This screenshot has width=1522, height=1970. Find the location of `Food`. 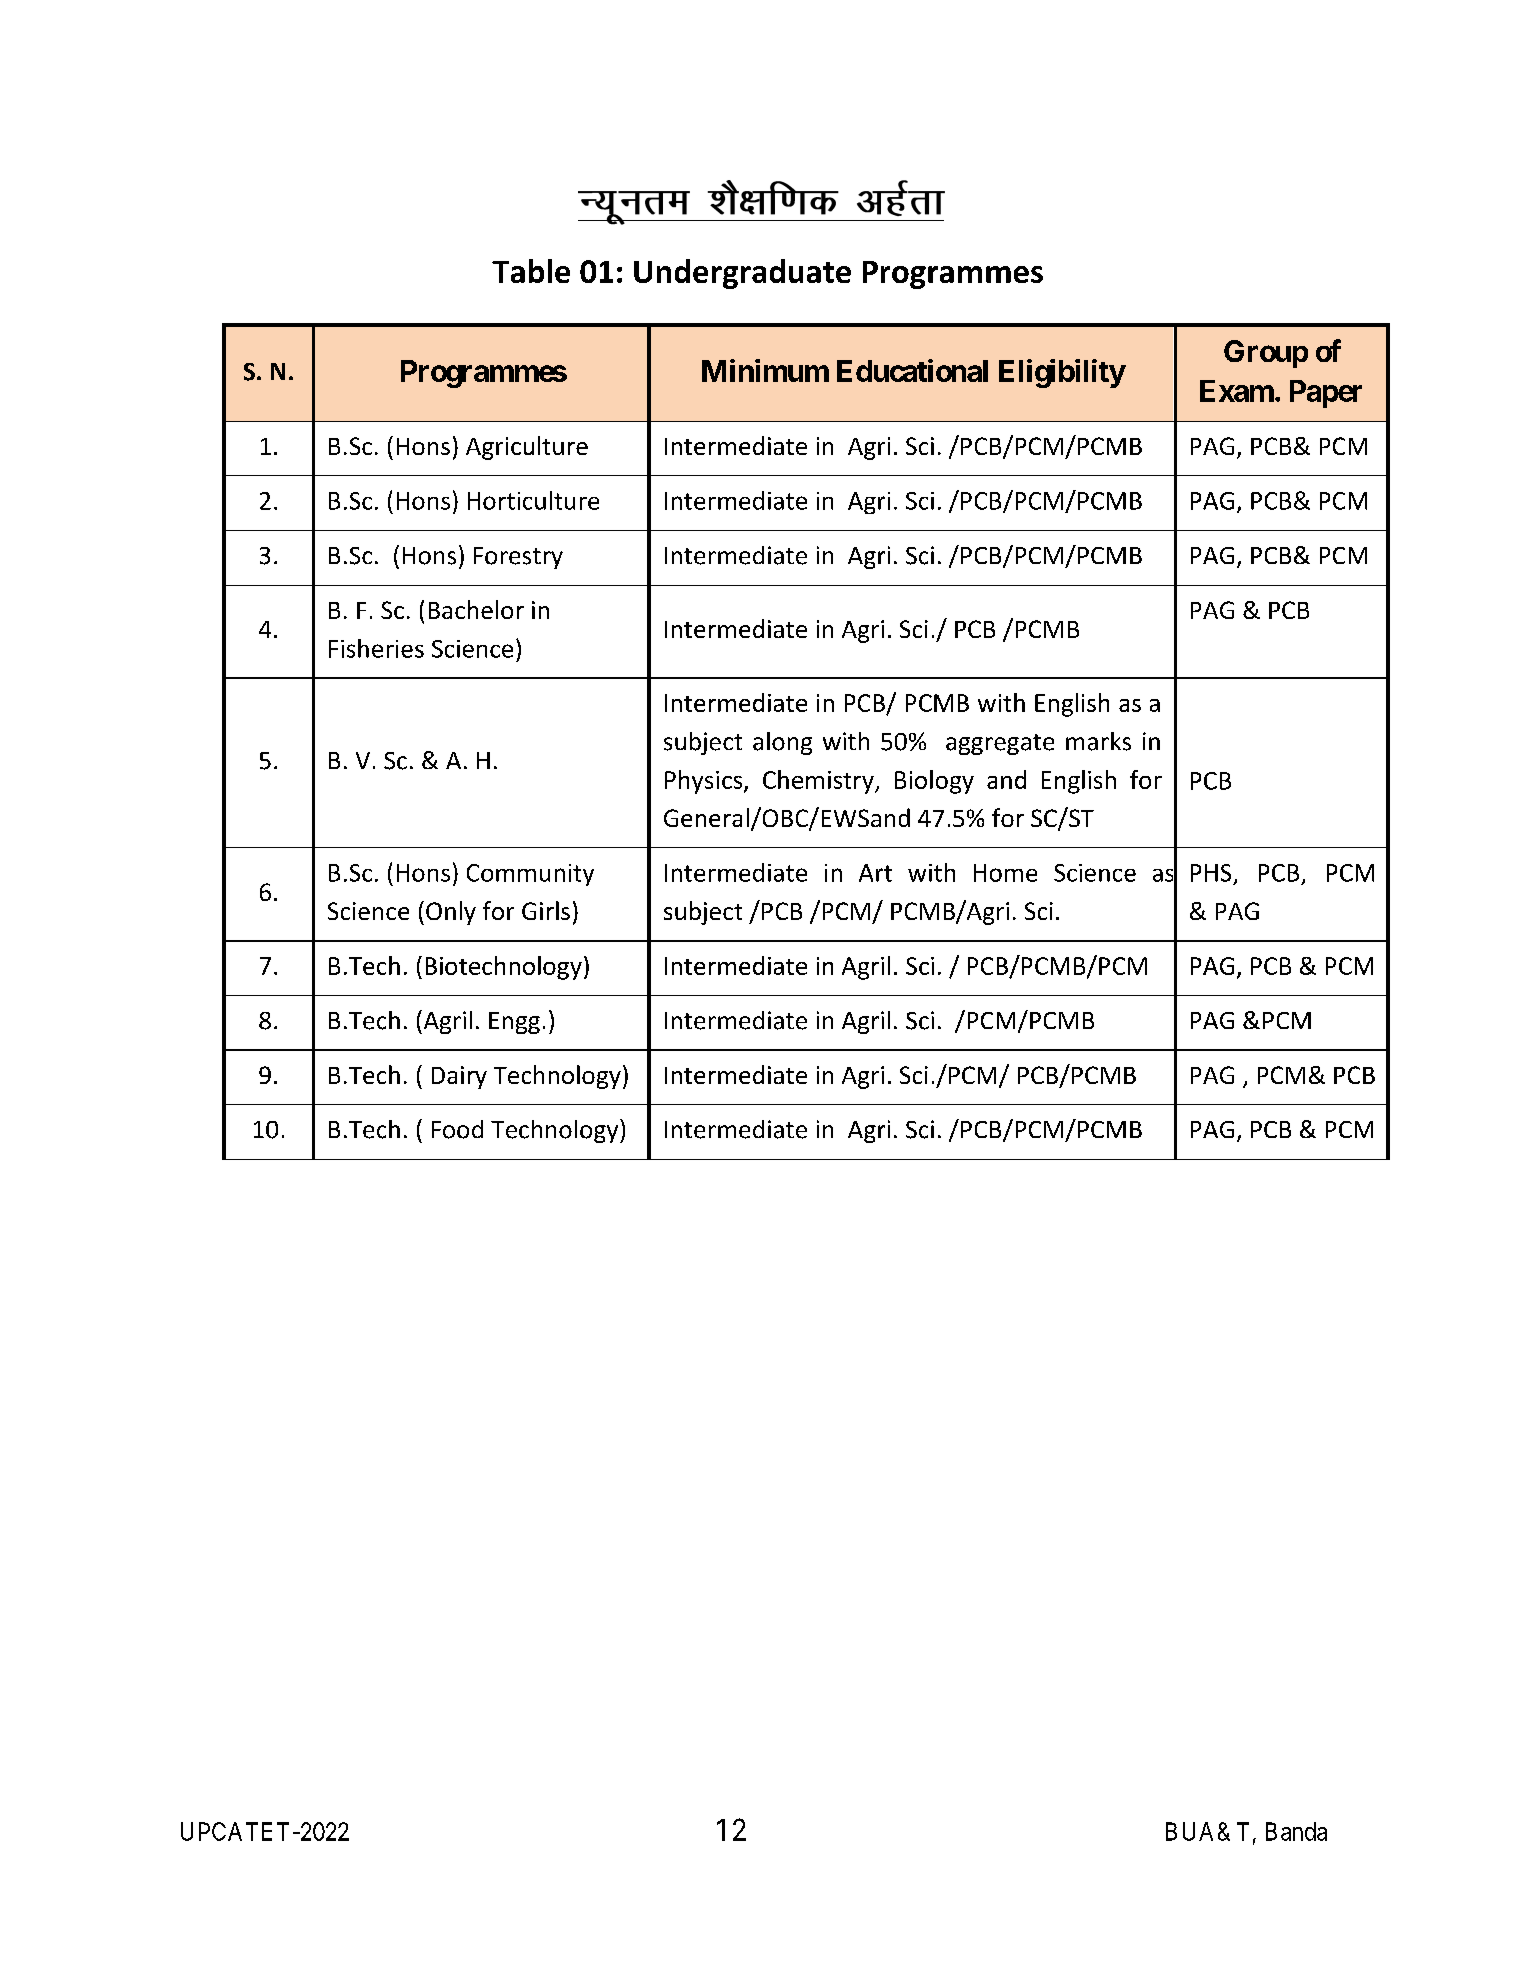

Food is located at coordinates (457, 1129).
